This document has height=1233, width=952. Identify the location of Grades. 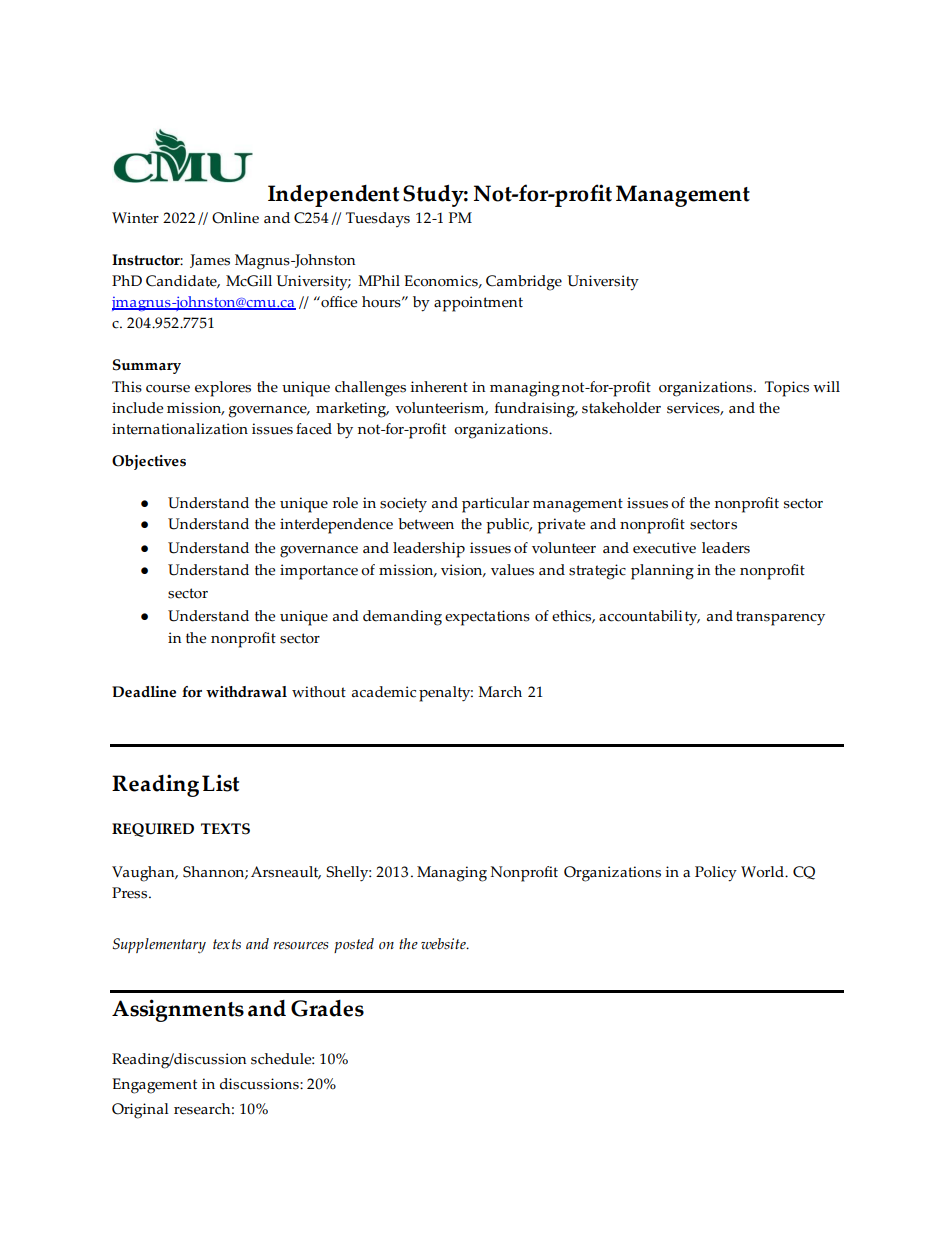
(327, 1008).
